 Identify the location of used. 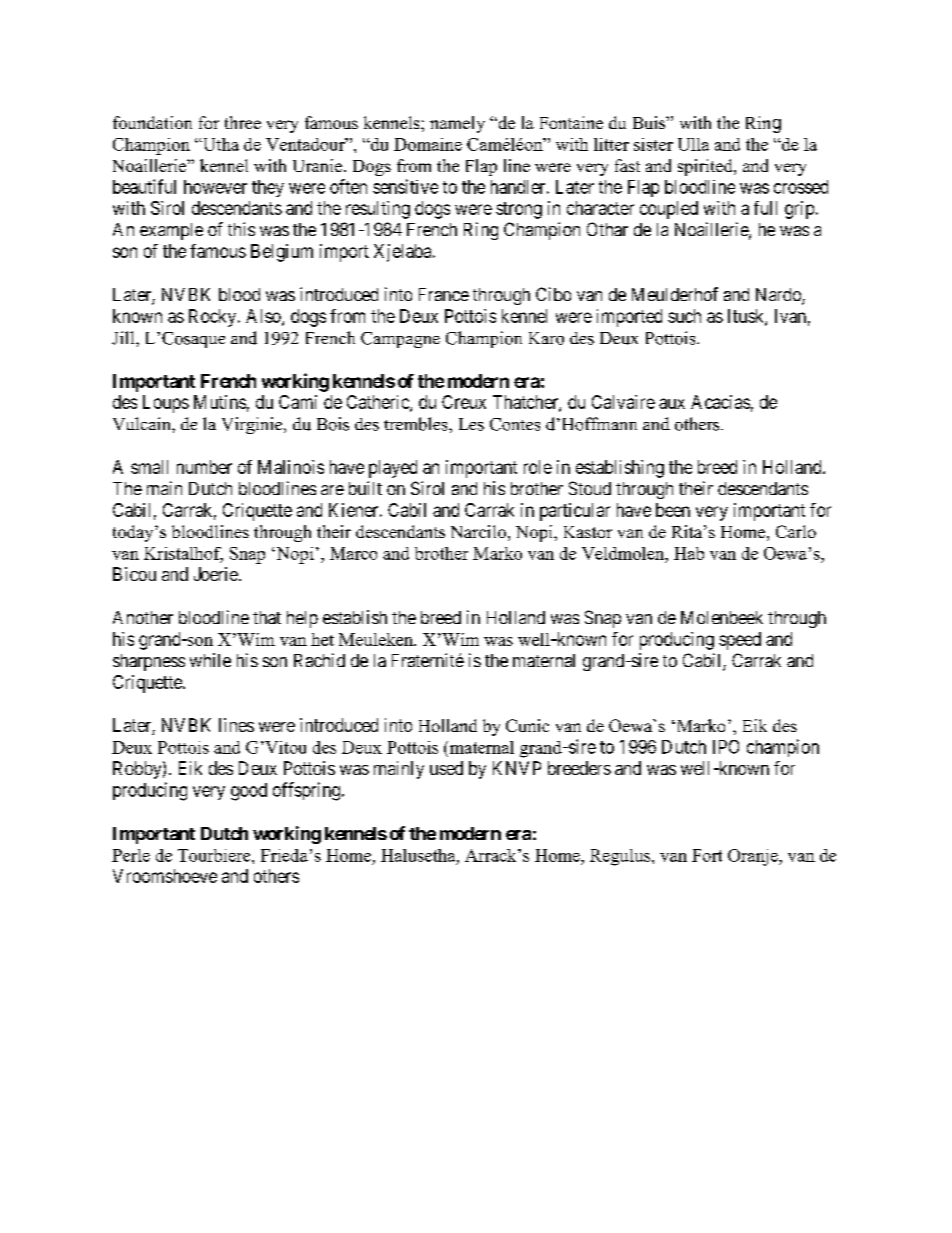
(446, 768).
